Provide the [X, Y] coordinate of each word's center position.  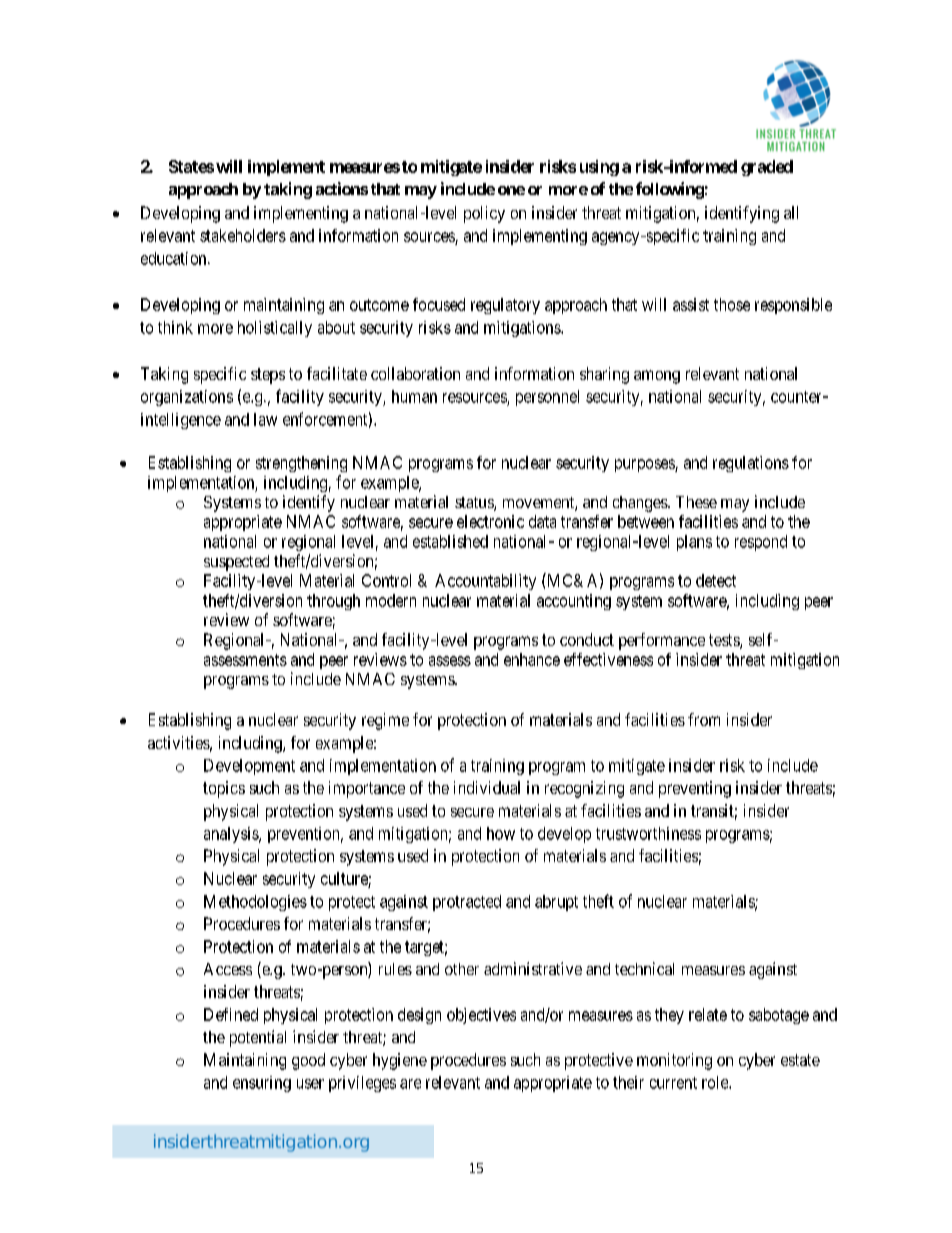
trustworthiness [648, 833]
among [657, 377]
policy [484, 214]
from [704, 719]
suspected [236, 563]
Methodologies [255, 903]
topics [224, 789]
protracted [467, 903]
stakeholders [243, 235]
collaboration [415, 373]
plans [694, 543]
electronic [490, 521]
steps [268, 376]
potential [258, 1038]
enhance [532, 659]
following [670, 190]
